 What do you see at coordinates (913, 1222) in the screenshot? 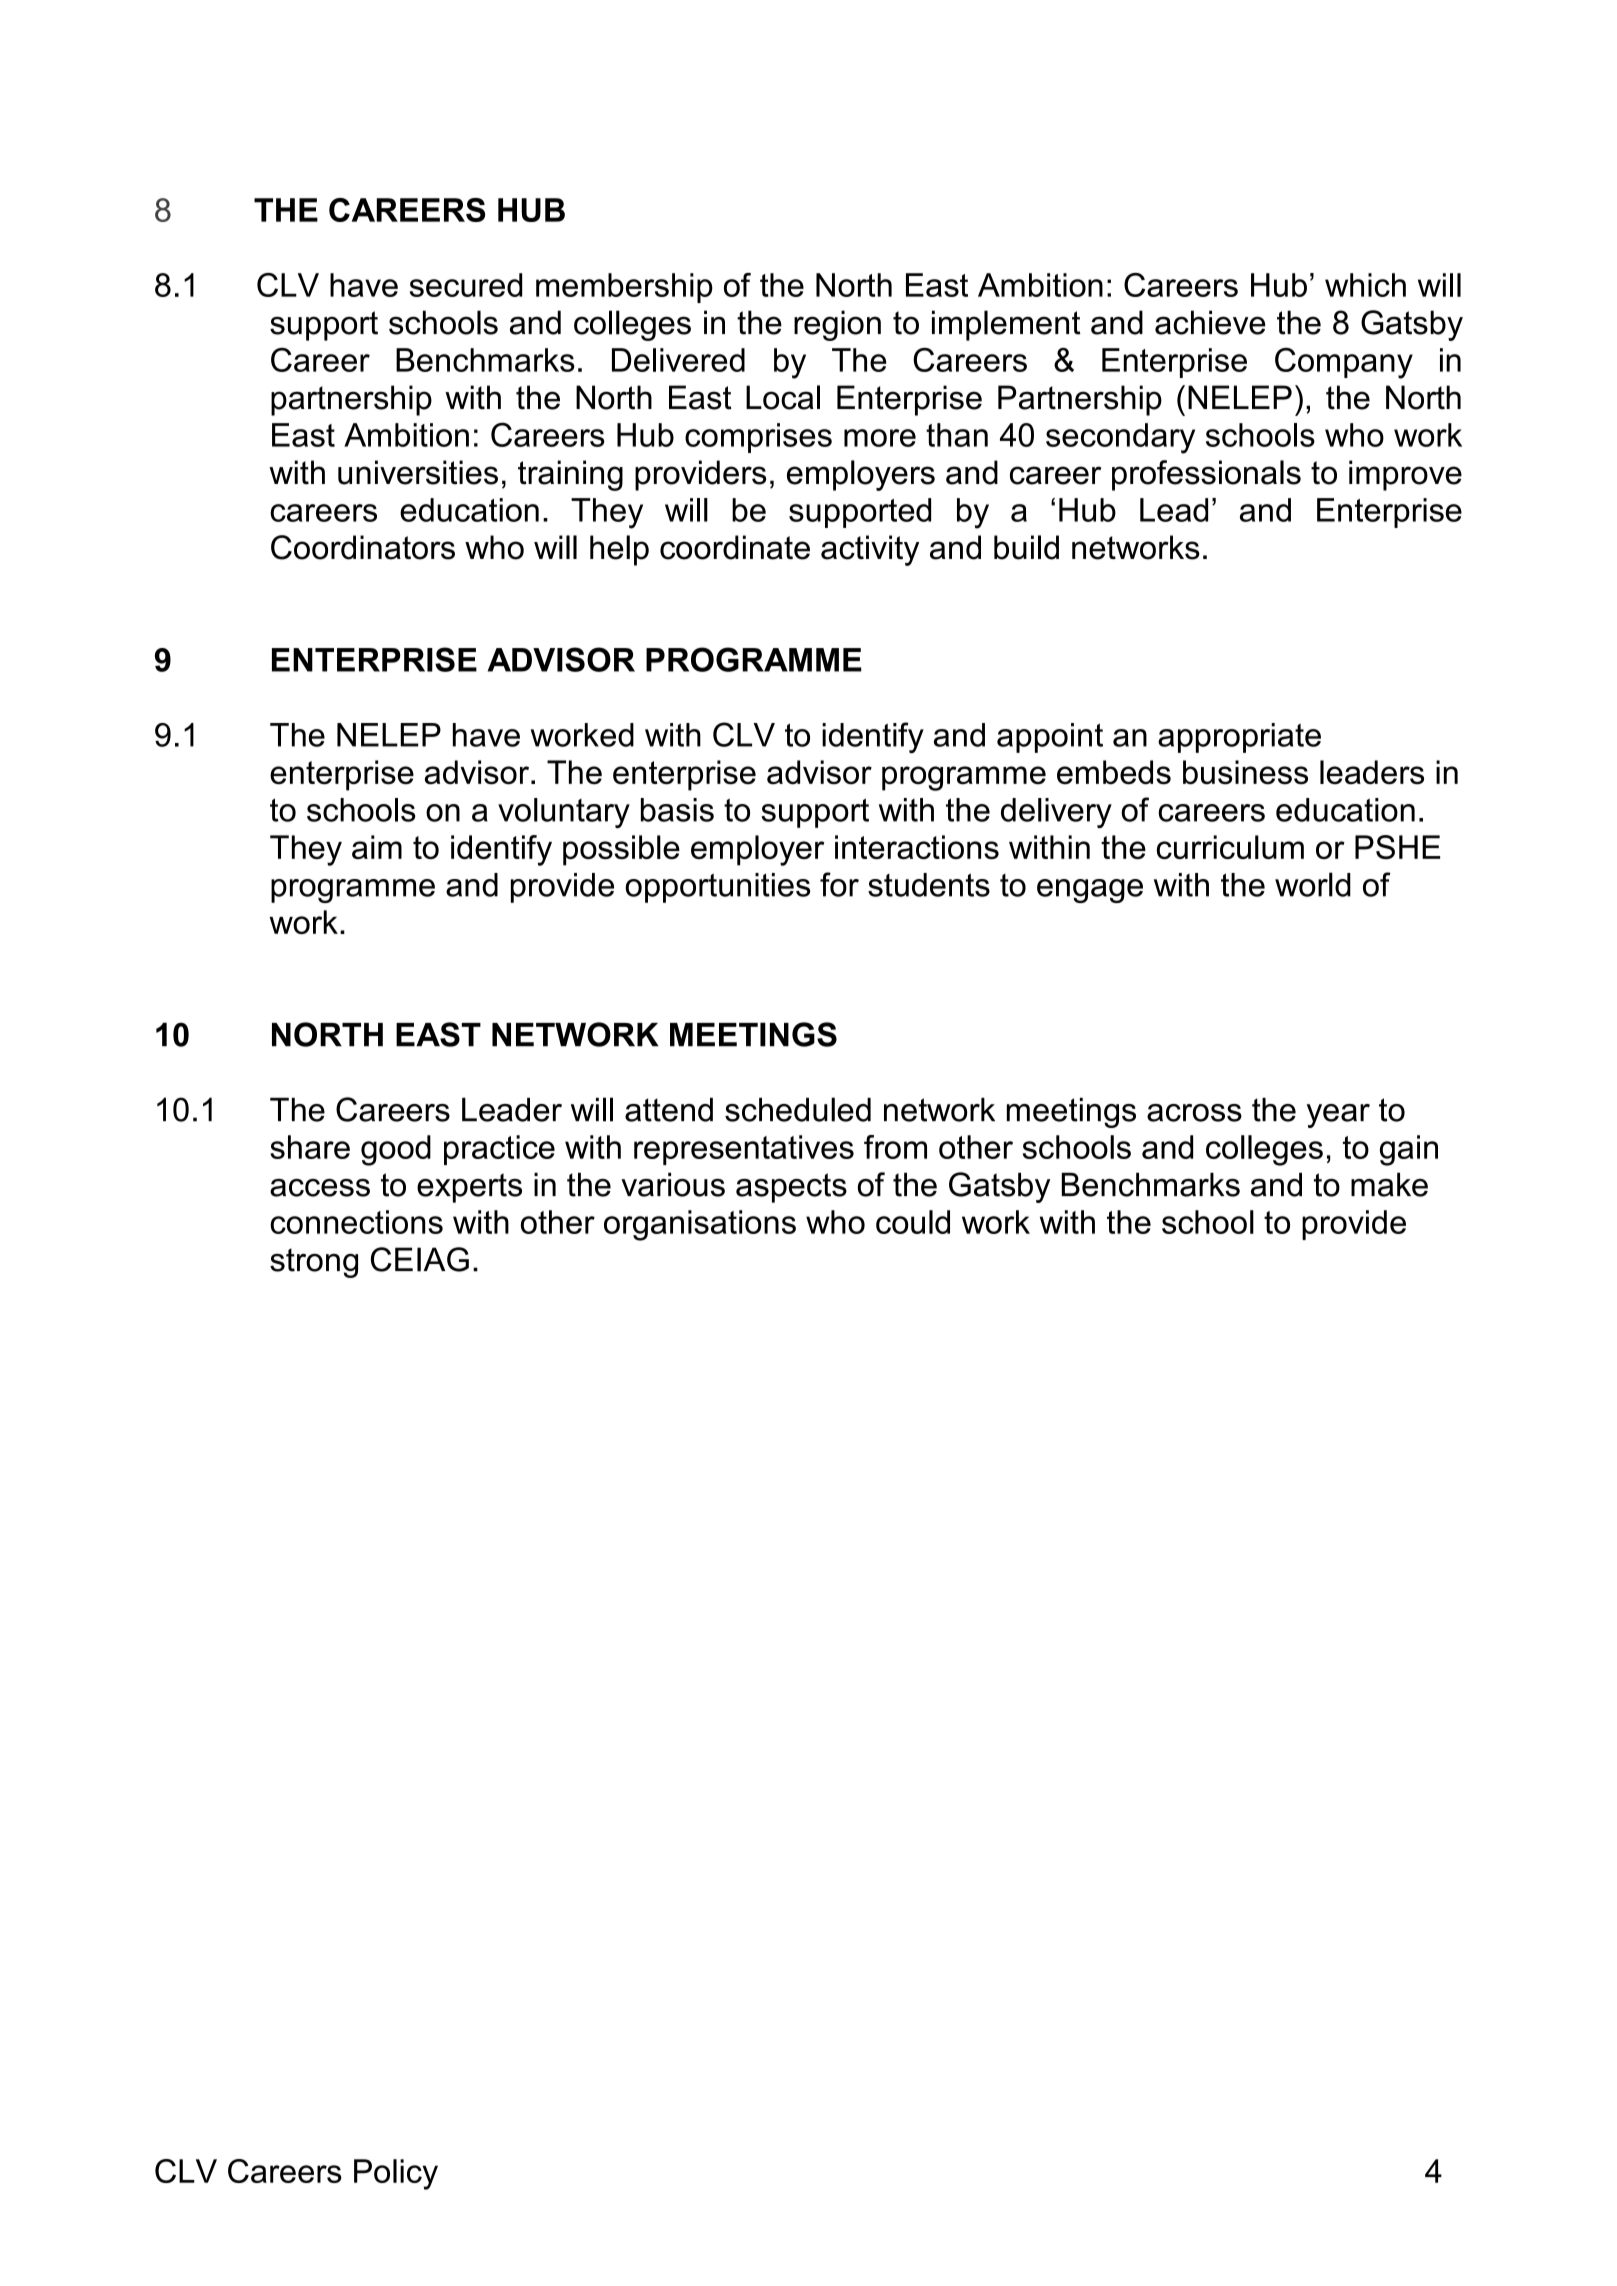
I see `could` at bounding box center [913, 1222].
